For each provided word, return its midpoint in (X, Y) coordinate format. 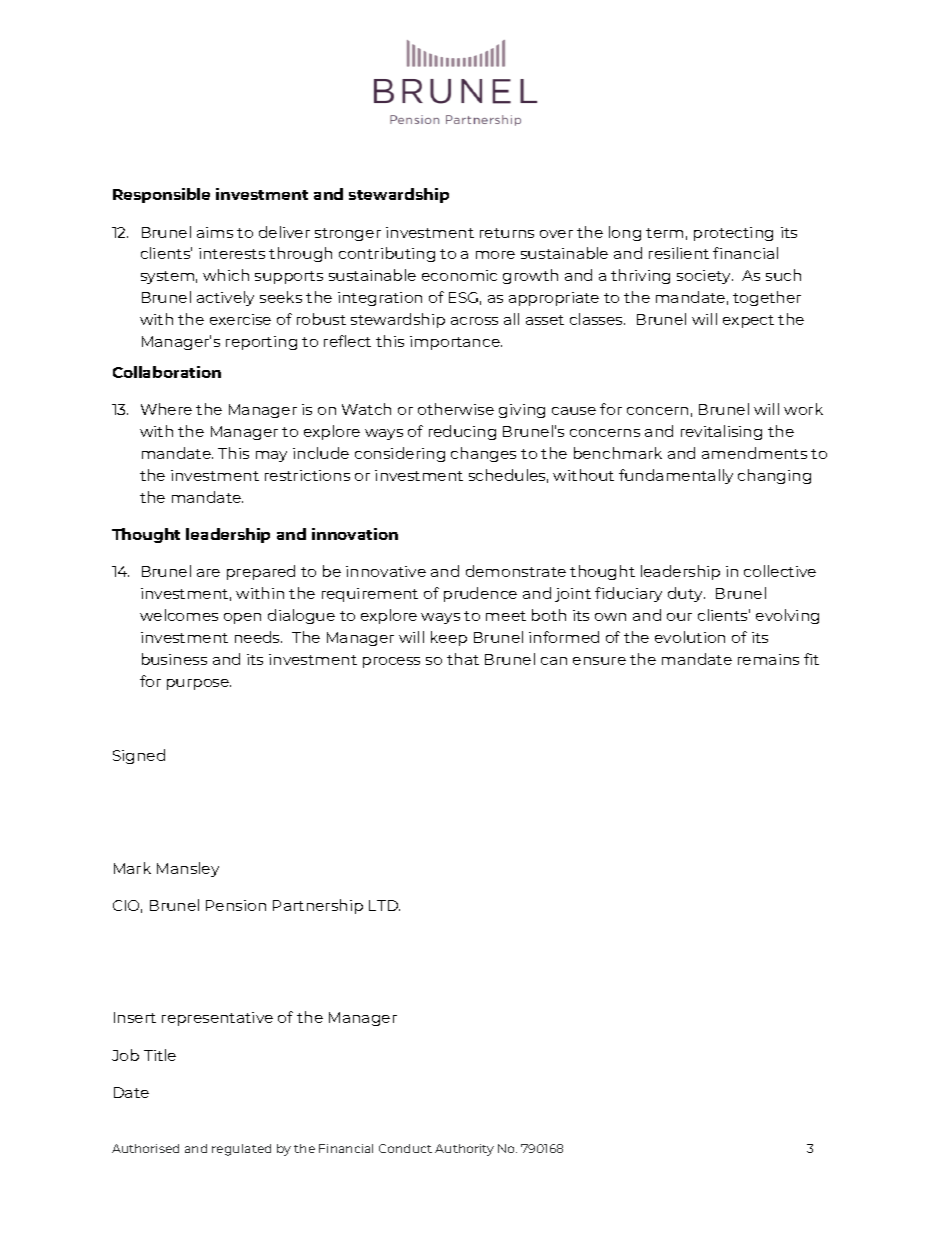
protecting (733, 234)
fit (811, 659)
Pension (236, 905)
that (463, 659)
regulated (241, 1150)
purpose (199, 684)
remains (768, 659)
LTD (384, 905)
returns (507, 233)
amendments (754, 453)
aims (215, 232)
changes (483, 454)
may (271, 456)
